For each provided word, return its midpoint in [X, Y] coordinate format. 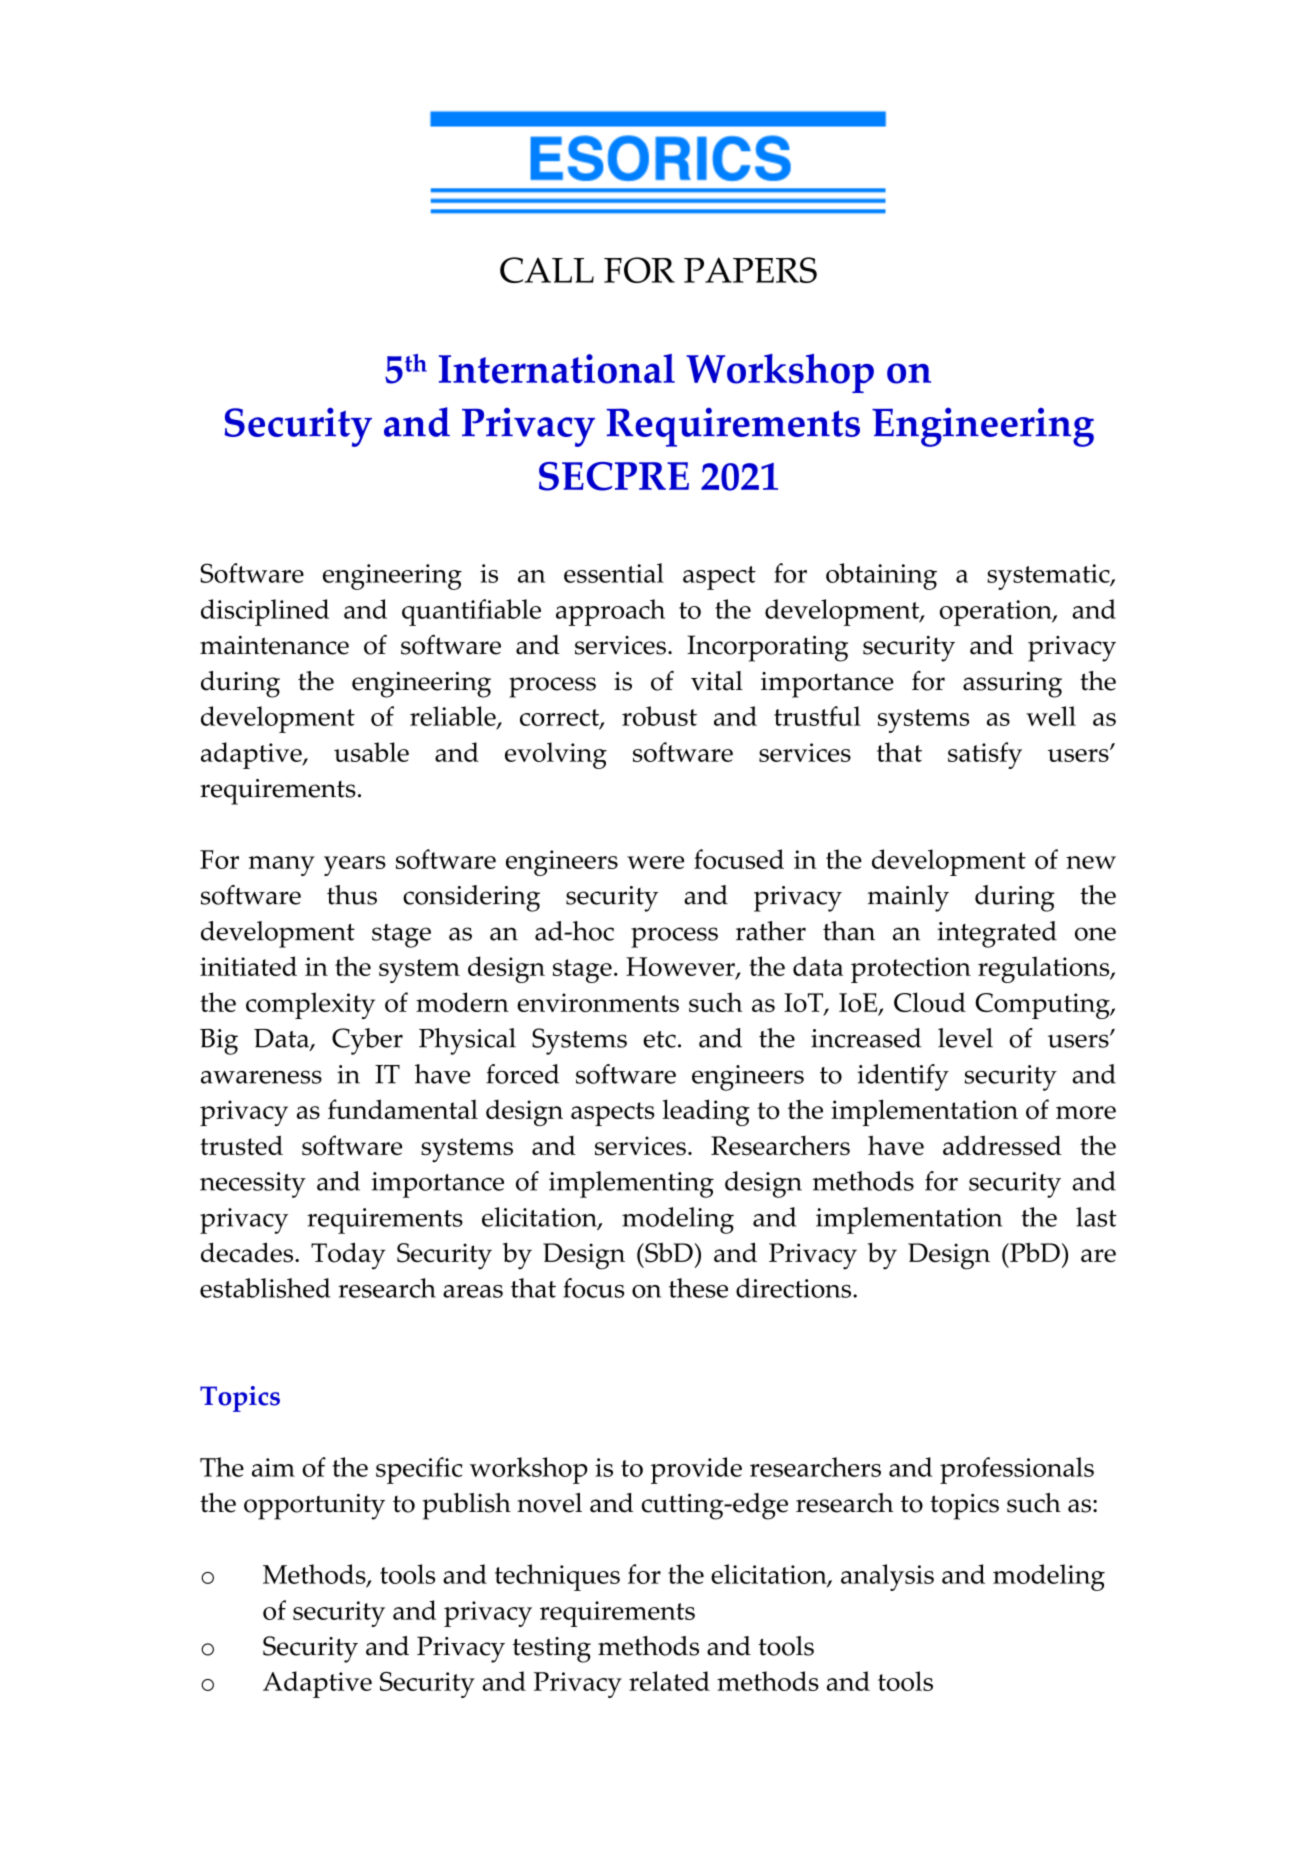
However [681, 968]
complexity [310, 1005]
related [669, 1681]
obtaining [881, 576]
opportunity [314, 1507]
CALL [547, 270]
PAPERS [750, 270]
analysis [887, 1577]
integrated [997, 934]
